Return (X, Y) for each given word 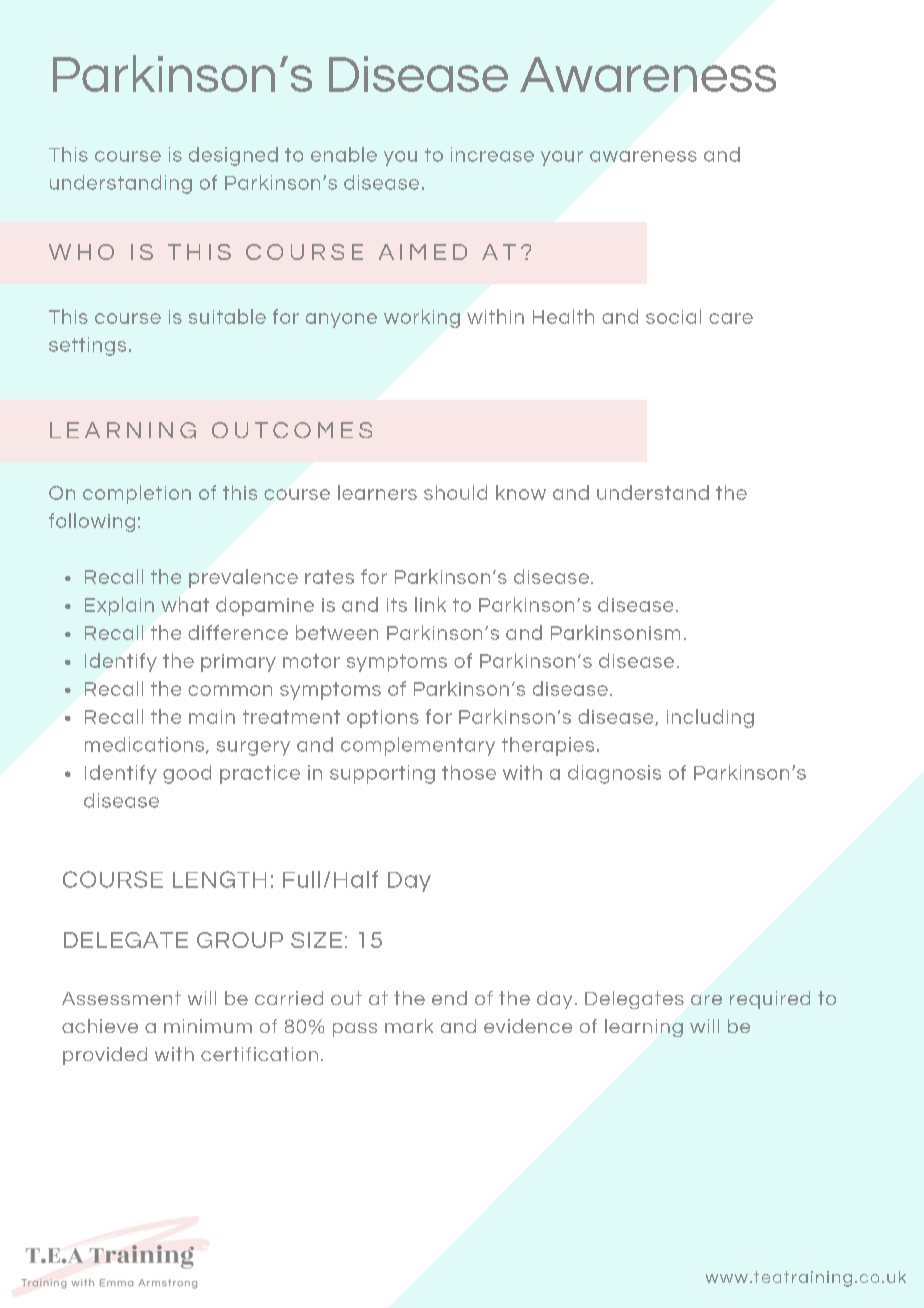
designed (233, 156)
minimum (208, 1026)
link (430, 604)
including (710, 718)
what (185, 604)
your (562, 158)
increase (492, 154)
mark (409, 1026)
